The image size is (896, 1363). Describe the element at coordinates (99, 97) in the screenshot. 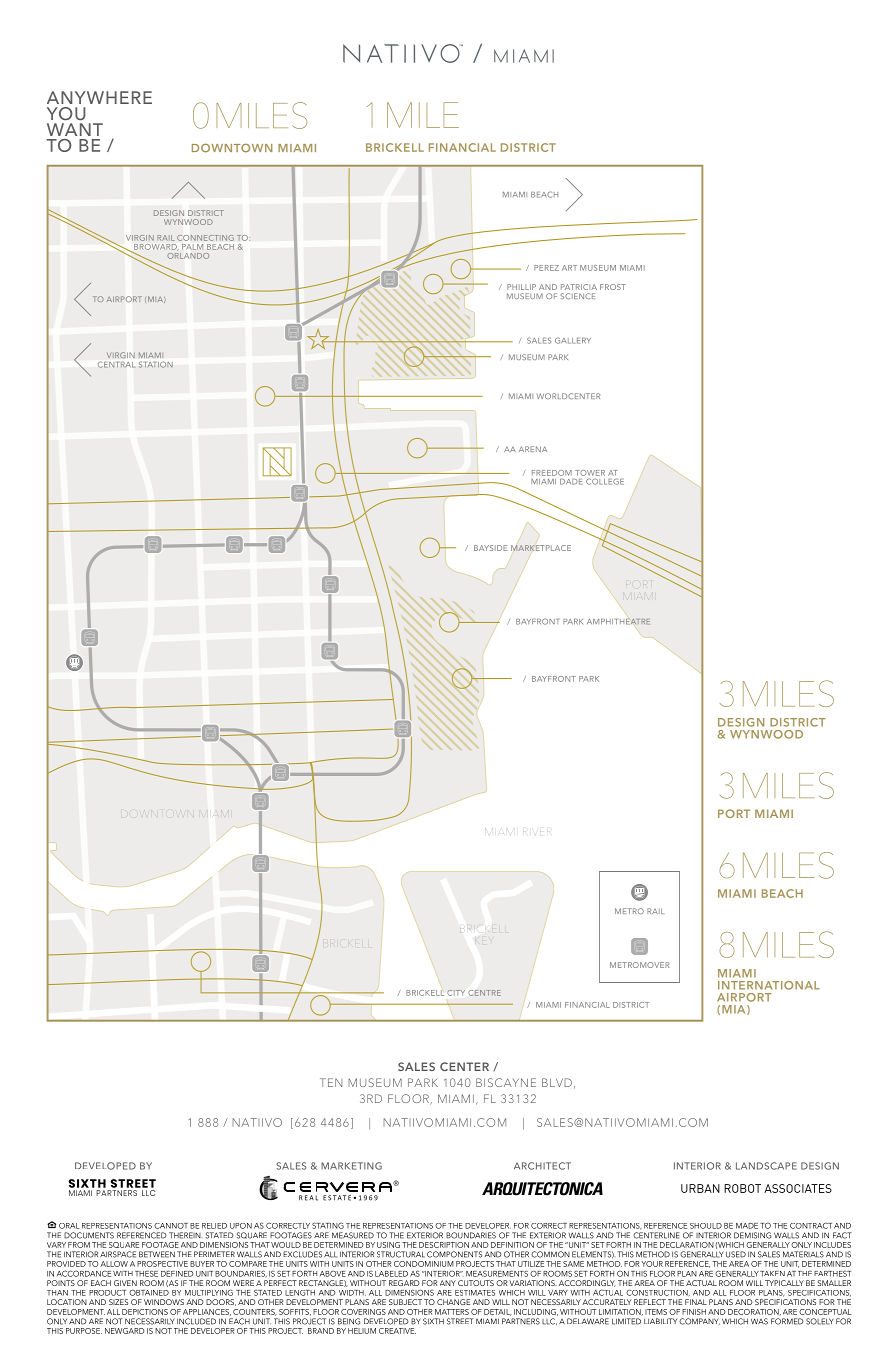

I see `ANYWHERE` at that location.
